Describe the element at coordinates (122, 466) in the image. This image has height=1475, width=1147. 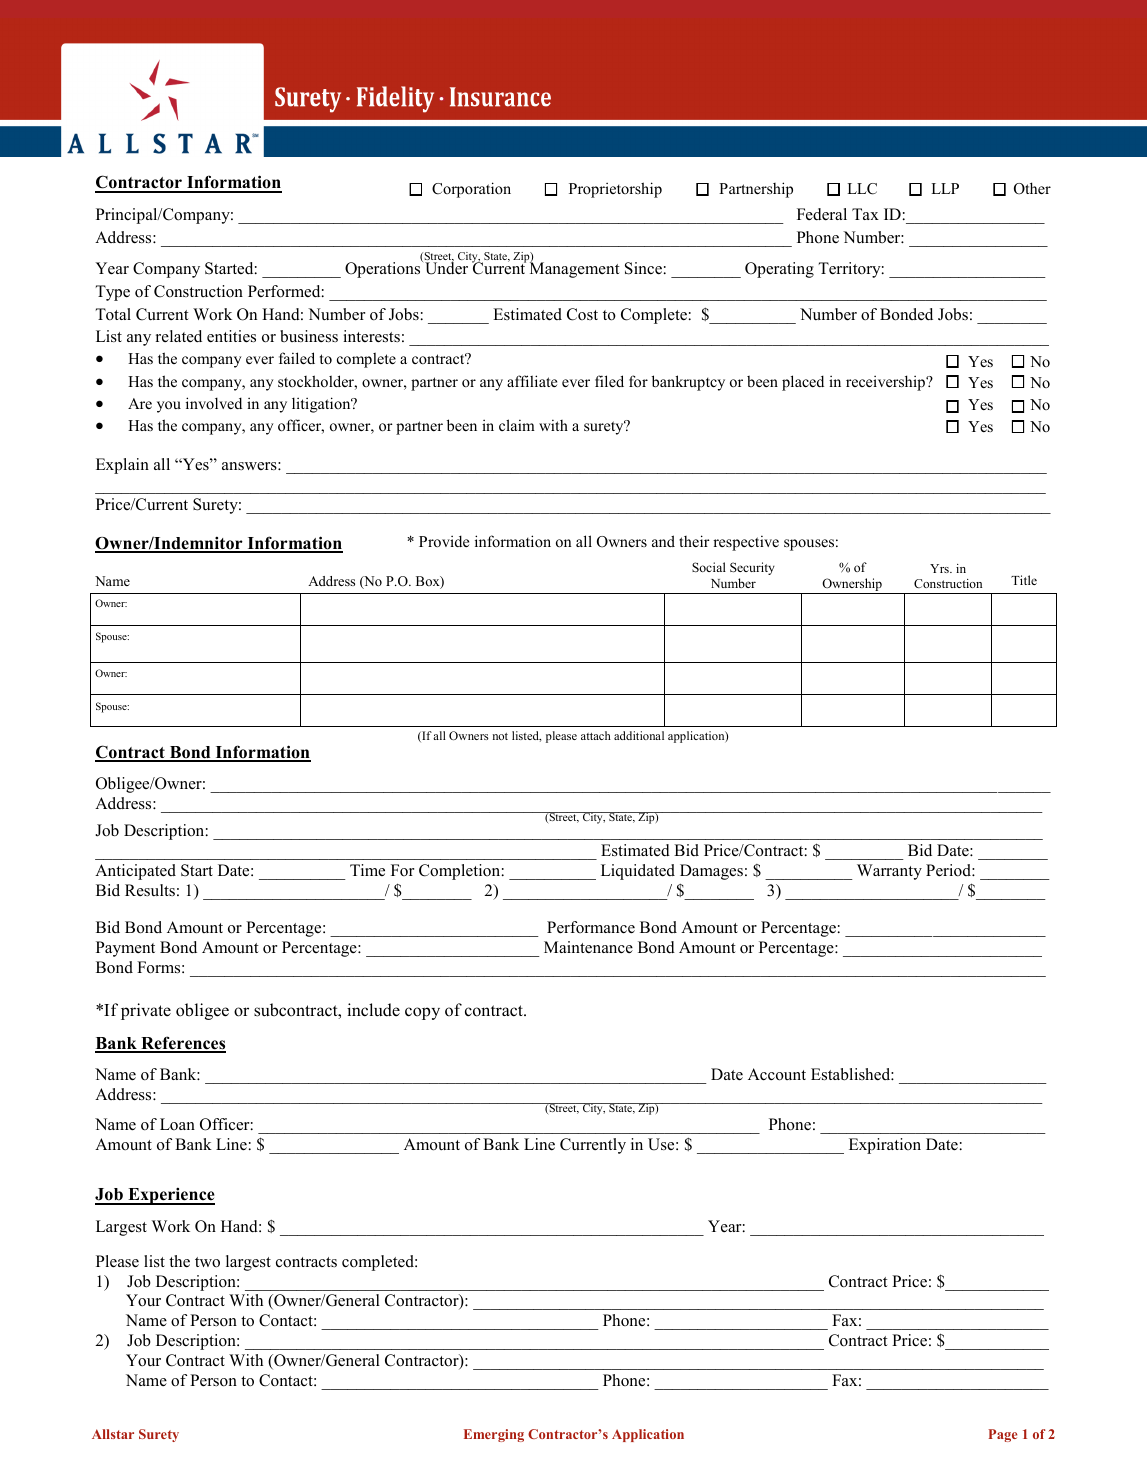
I see `Explain` at that location.
